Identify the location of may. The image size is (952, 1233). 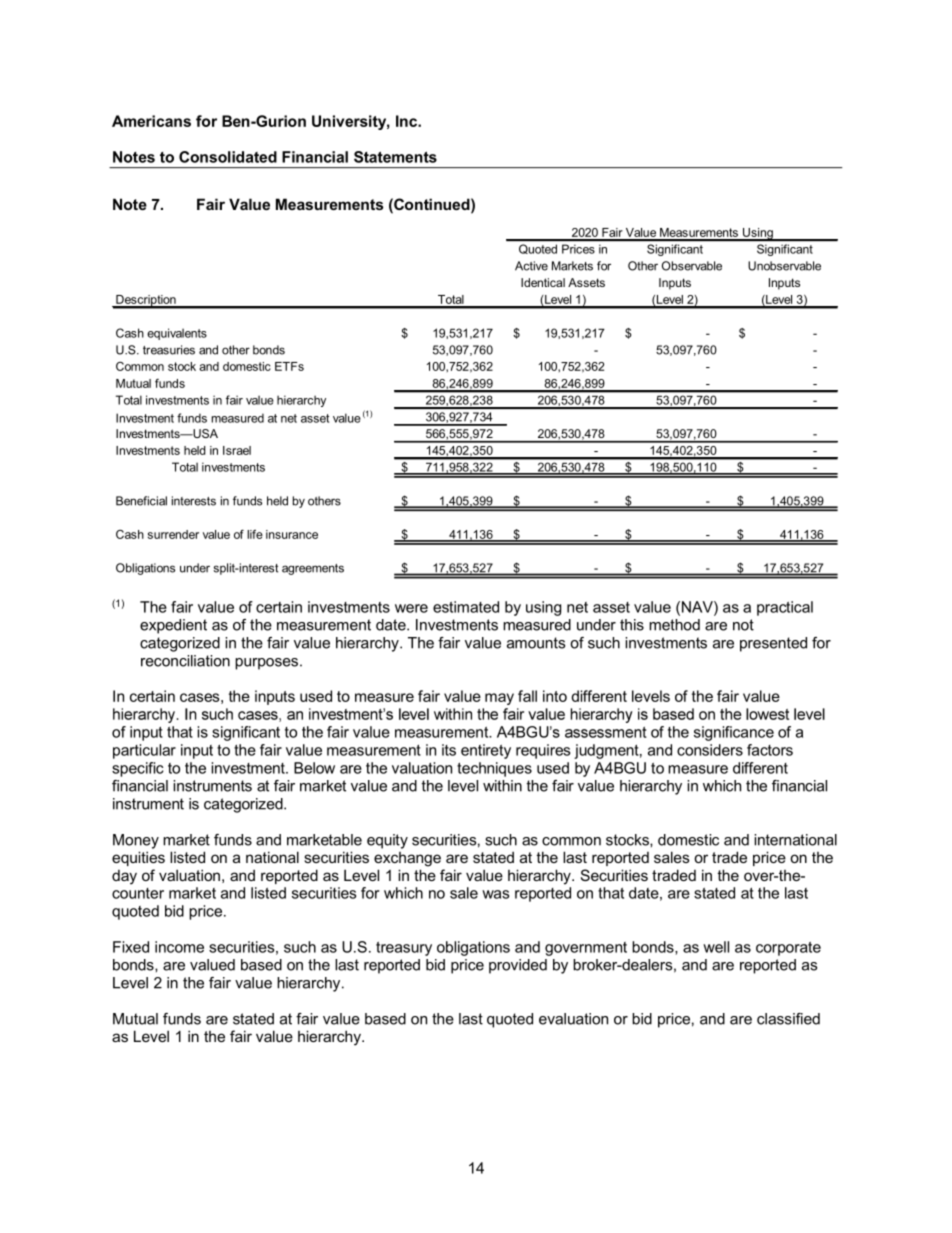
(499, 699).
